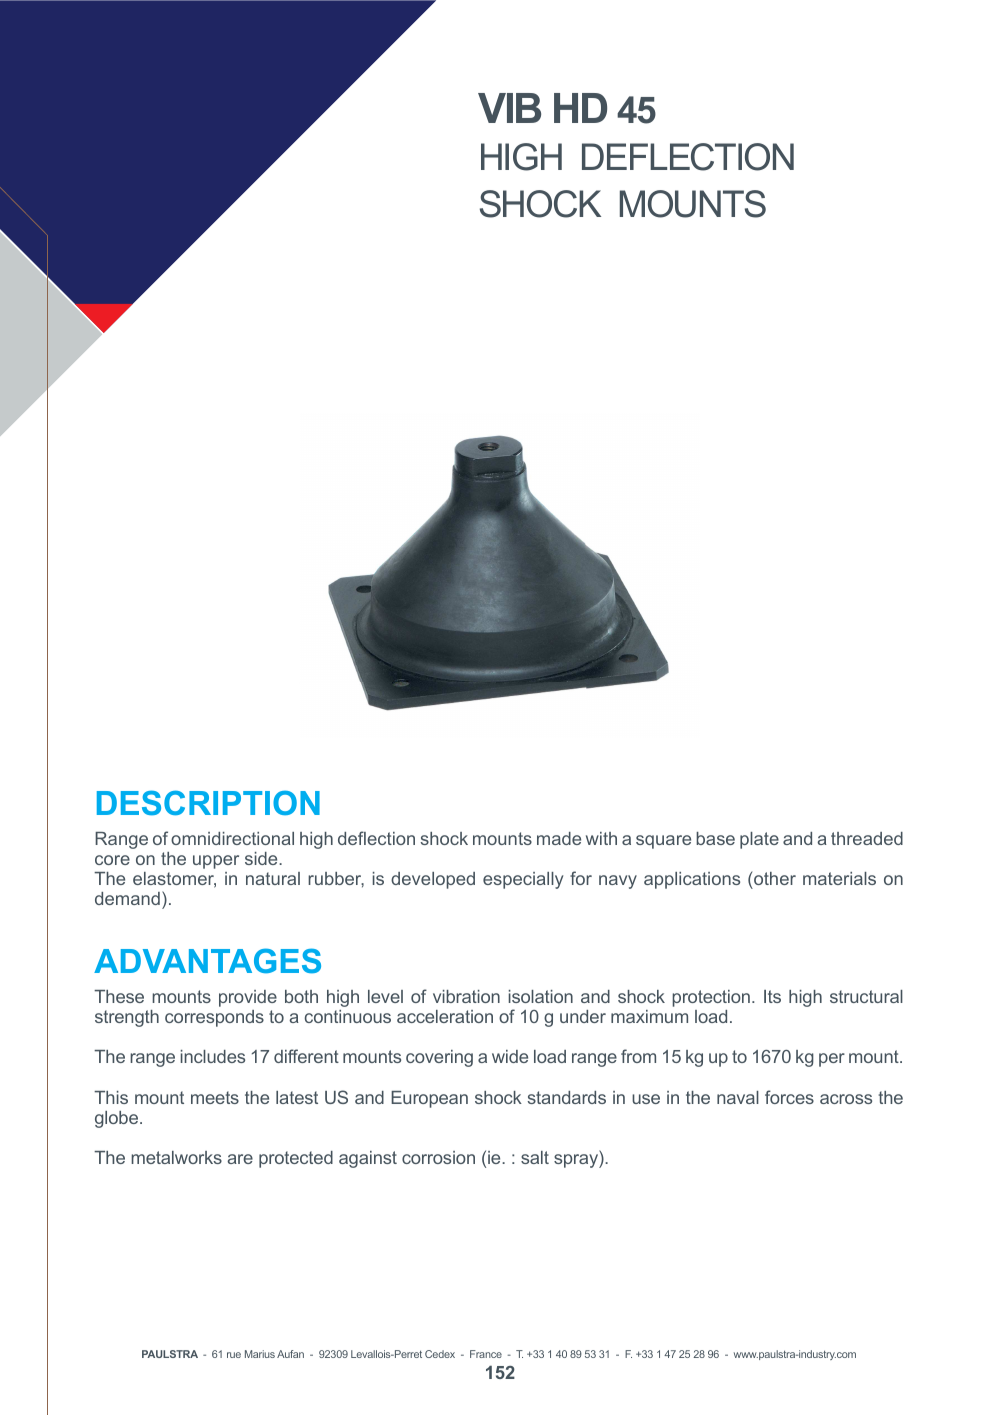 Image resolution: width=1000 pixels, height=1415 pixels. I want to click on Its, so click(772, 996).
